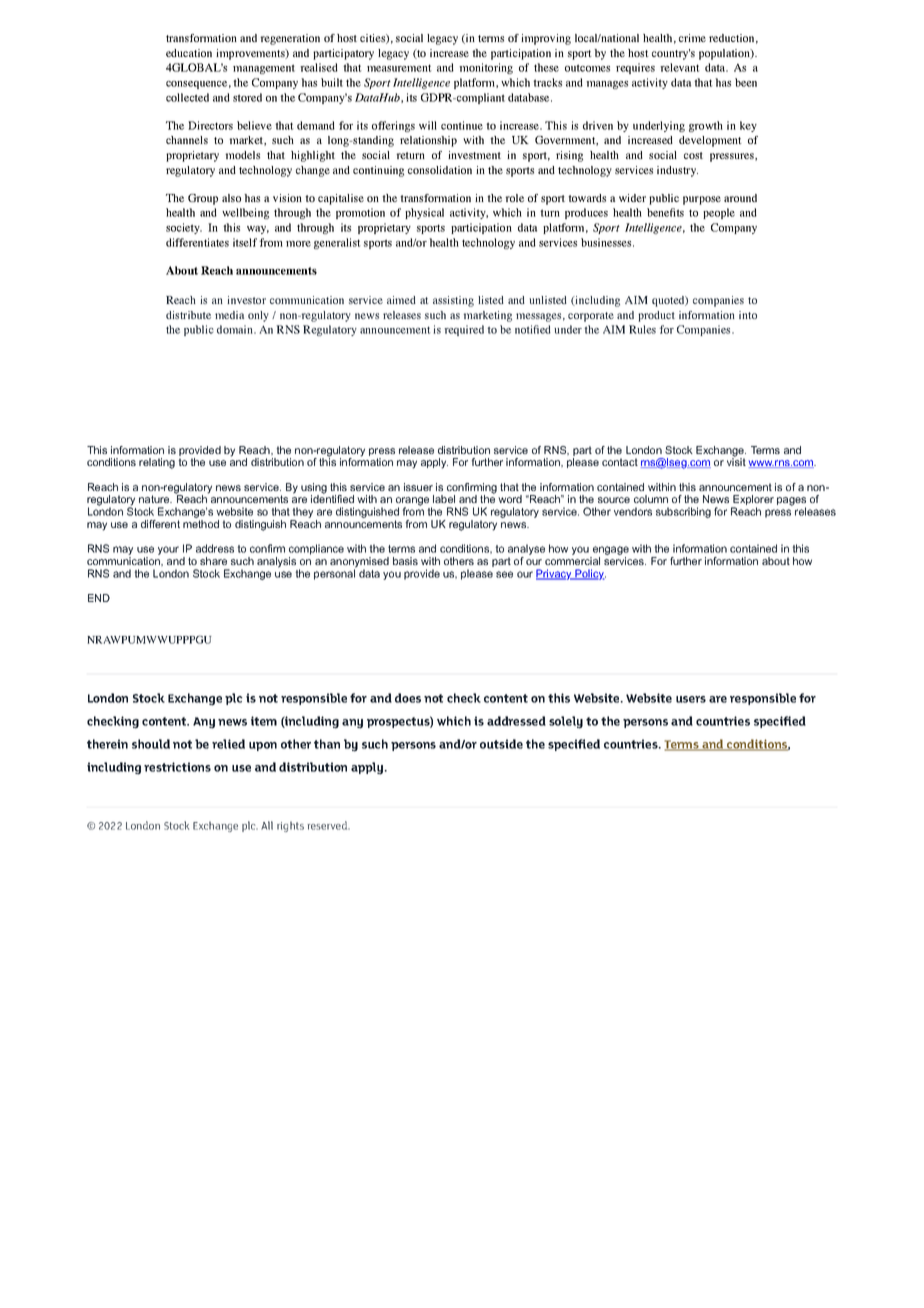 The width and height of the screenshot is (924, 1308). I want to click on restrictions, so click(177, 767).
